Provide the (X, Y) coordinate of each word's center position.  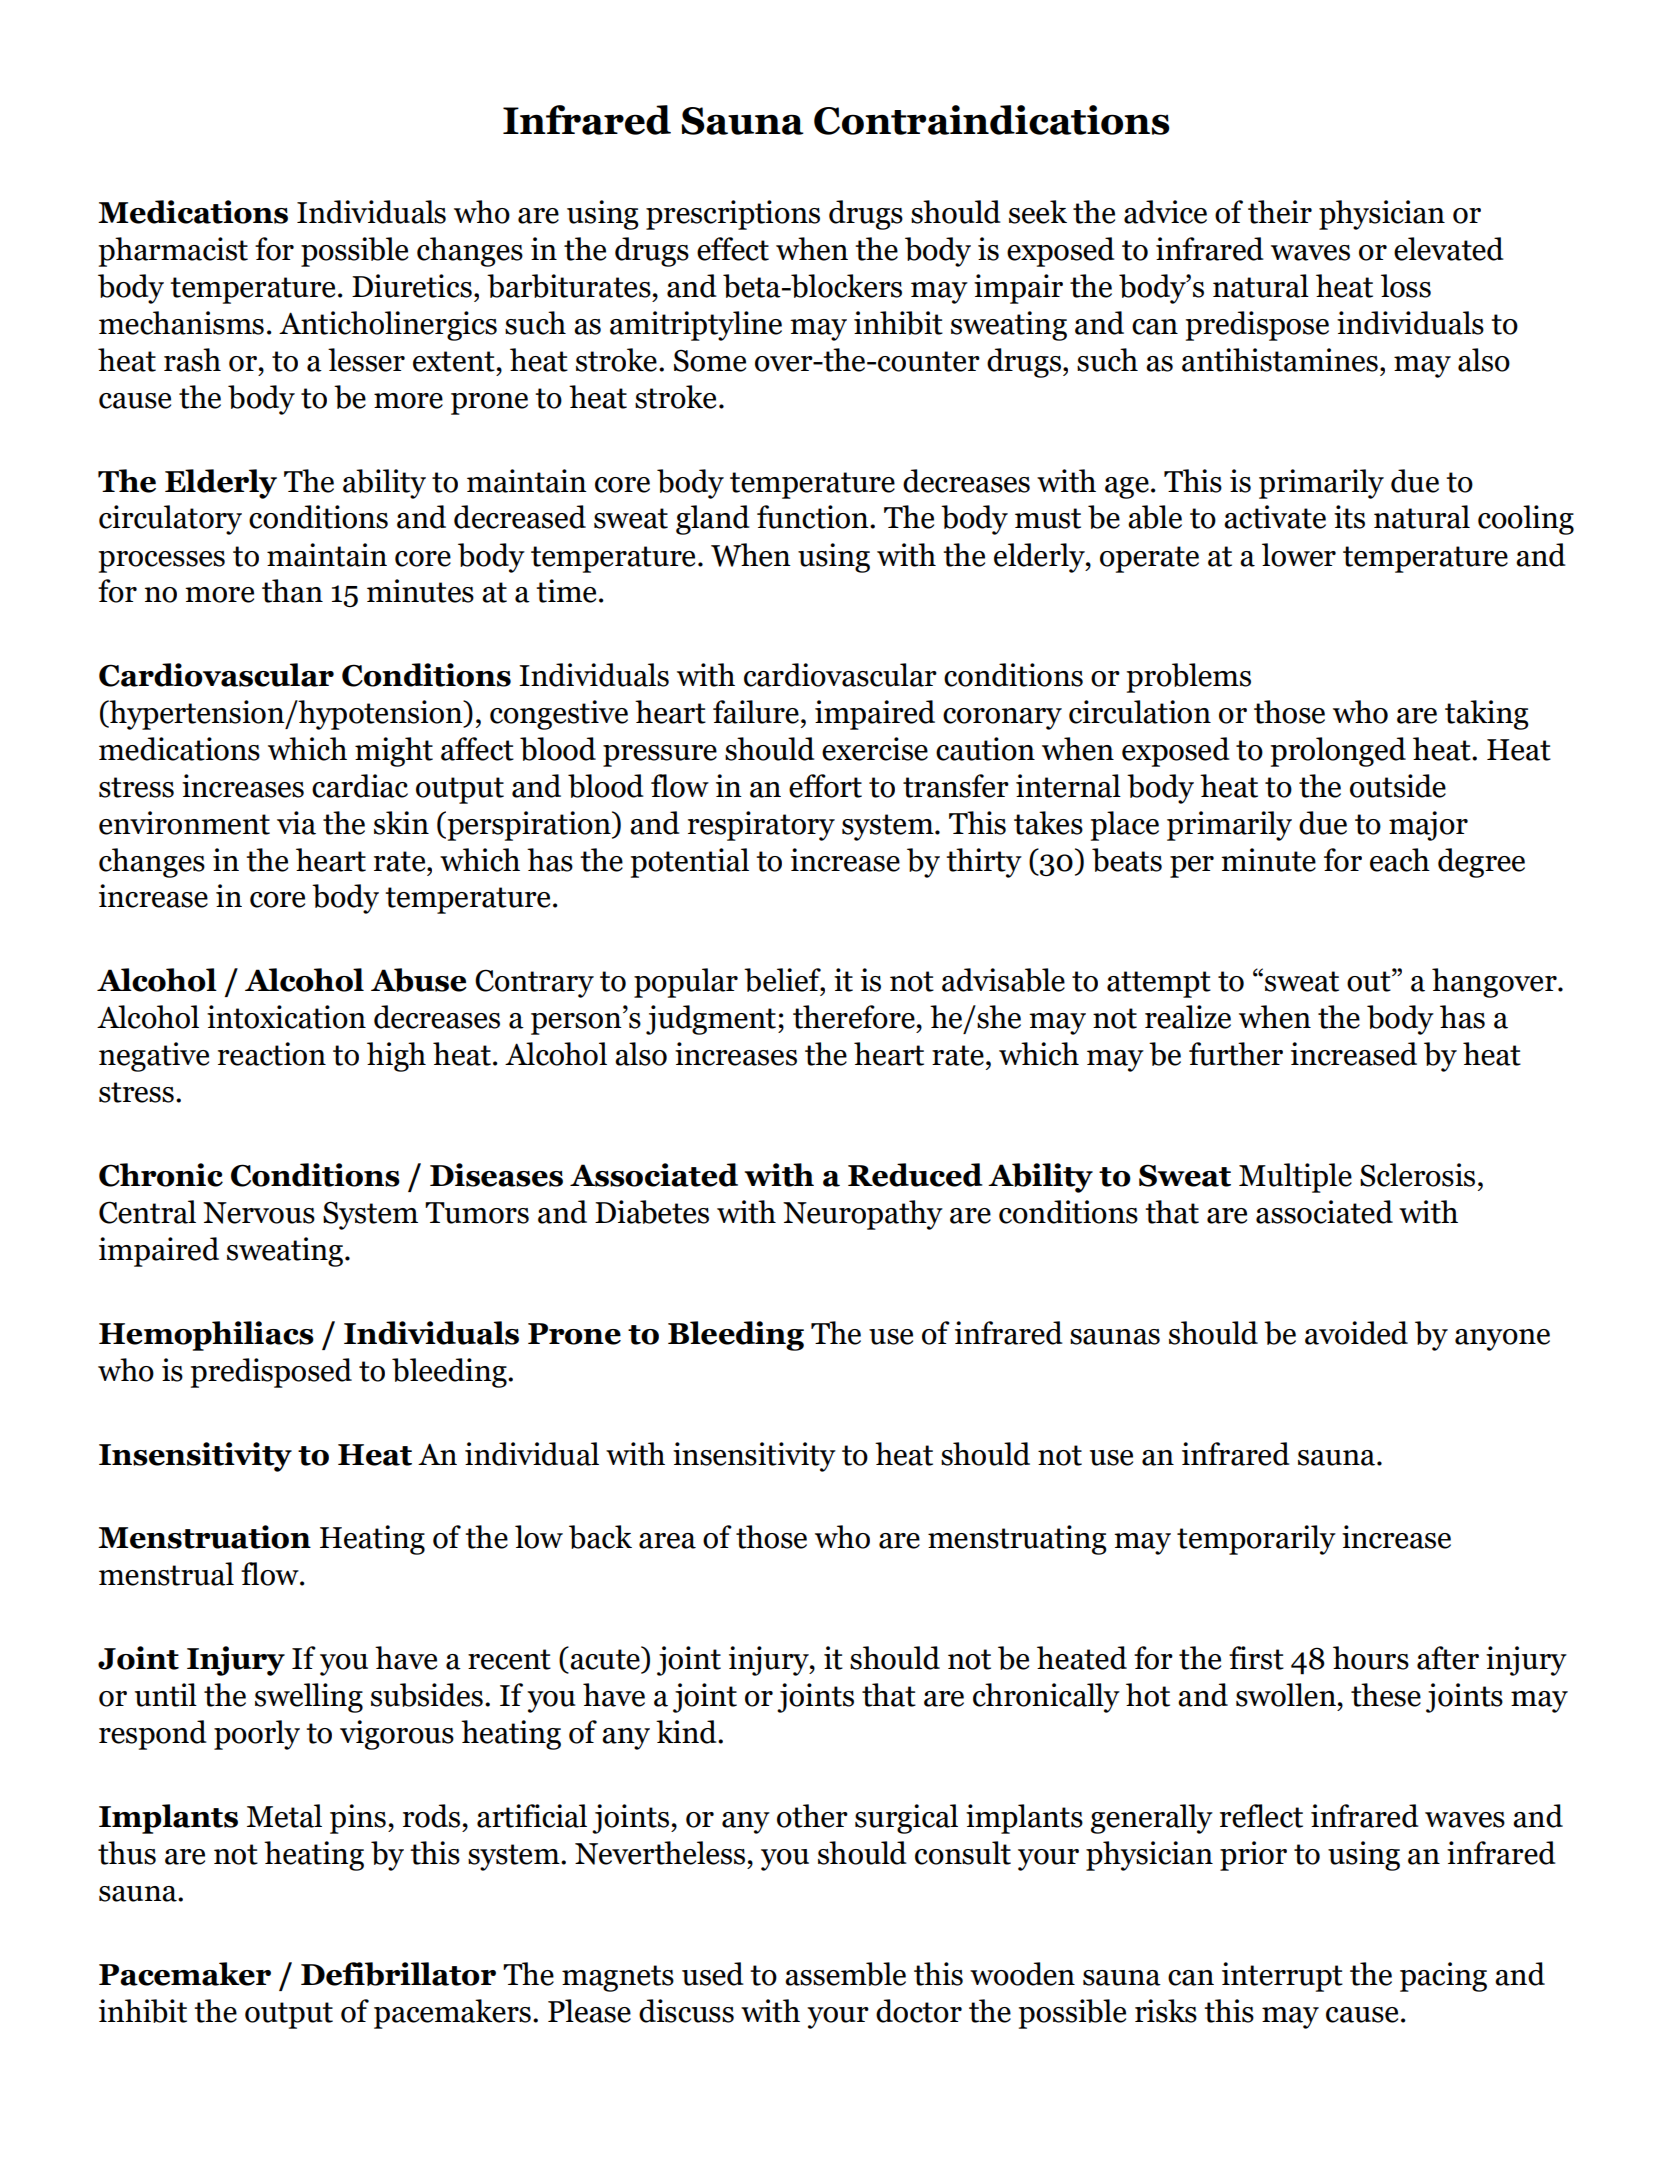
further (1236, 1054)
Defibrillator (398, 1974)
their (1280, 212)
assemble (845, 1974)
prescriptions (733, 215)
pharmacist (173, 252)
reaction (272, 1054)
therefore (854, 1017)
